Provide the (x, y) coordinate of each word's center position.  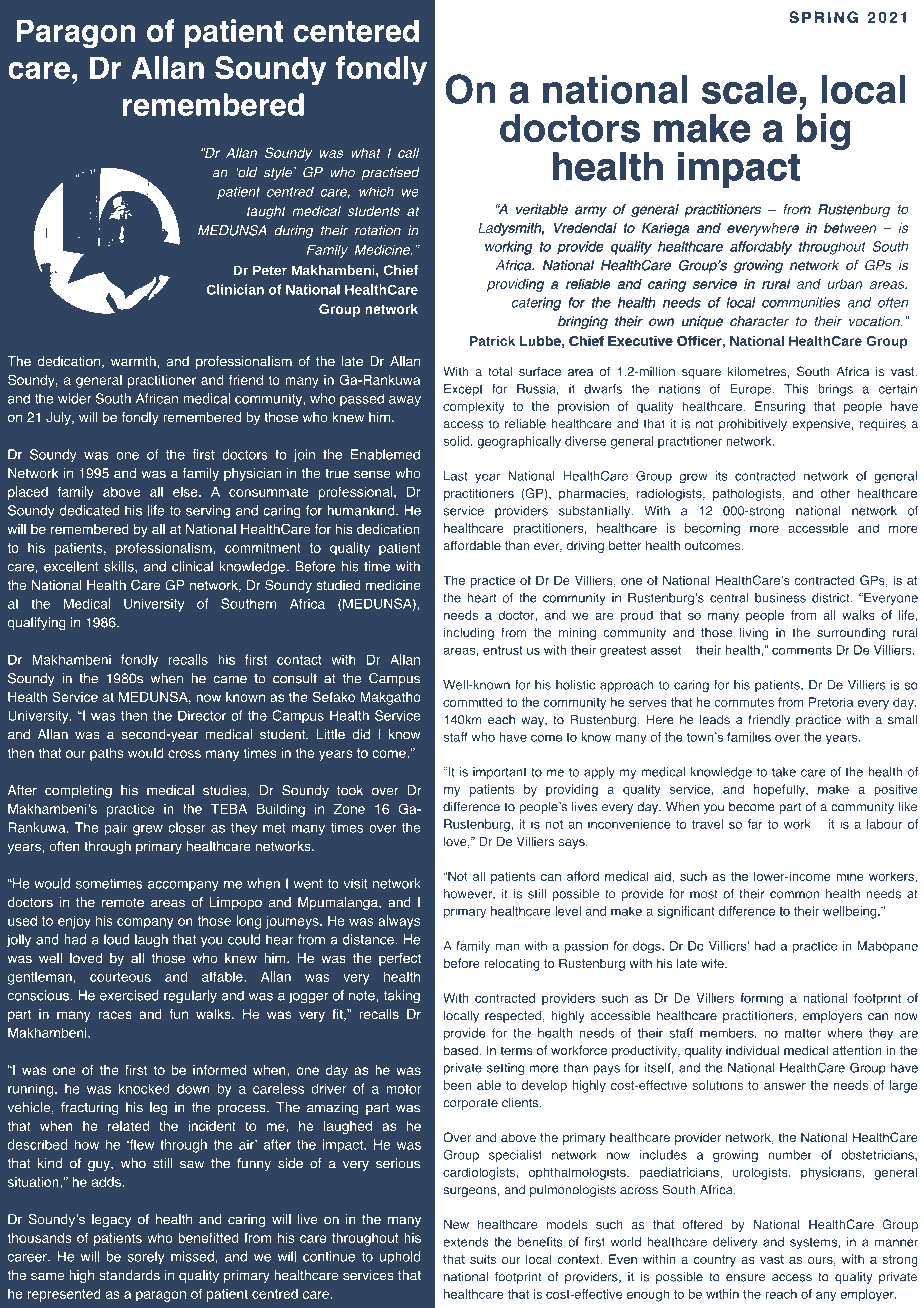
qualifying (37, 624)
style (278, 173)
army (591, 212)
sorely (146, 1258)
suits (483, 1259)
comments (802, 650)
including (469, 634)
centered (356, 31)
